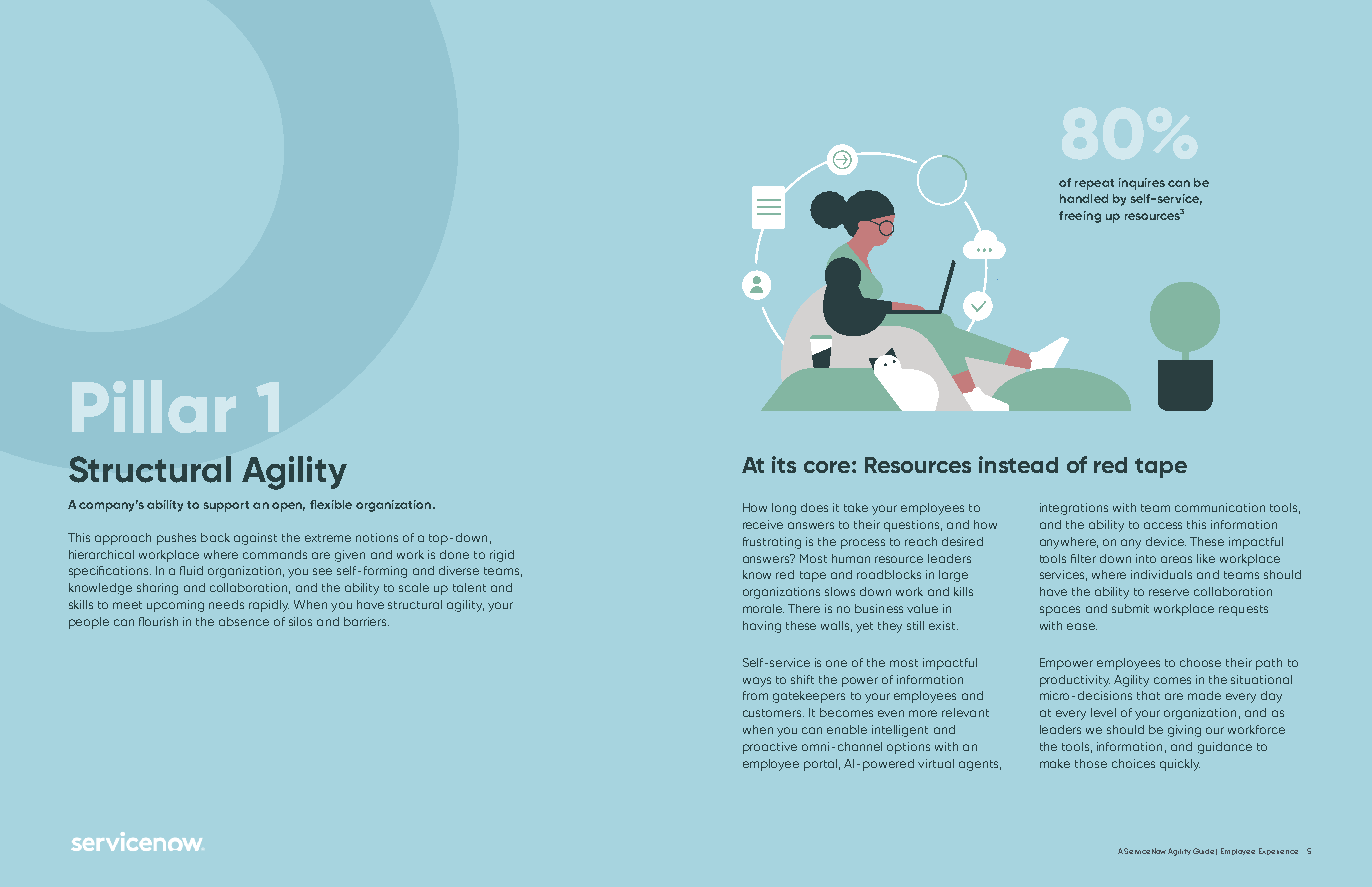 Image resolution: width=1372 pixels, height=887 pixels. I want to click on support, so click(226, 506).
